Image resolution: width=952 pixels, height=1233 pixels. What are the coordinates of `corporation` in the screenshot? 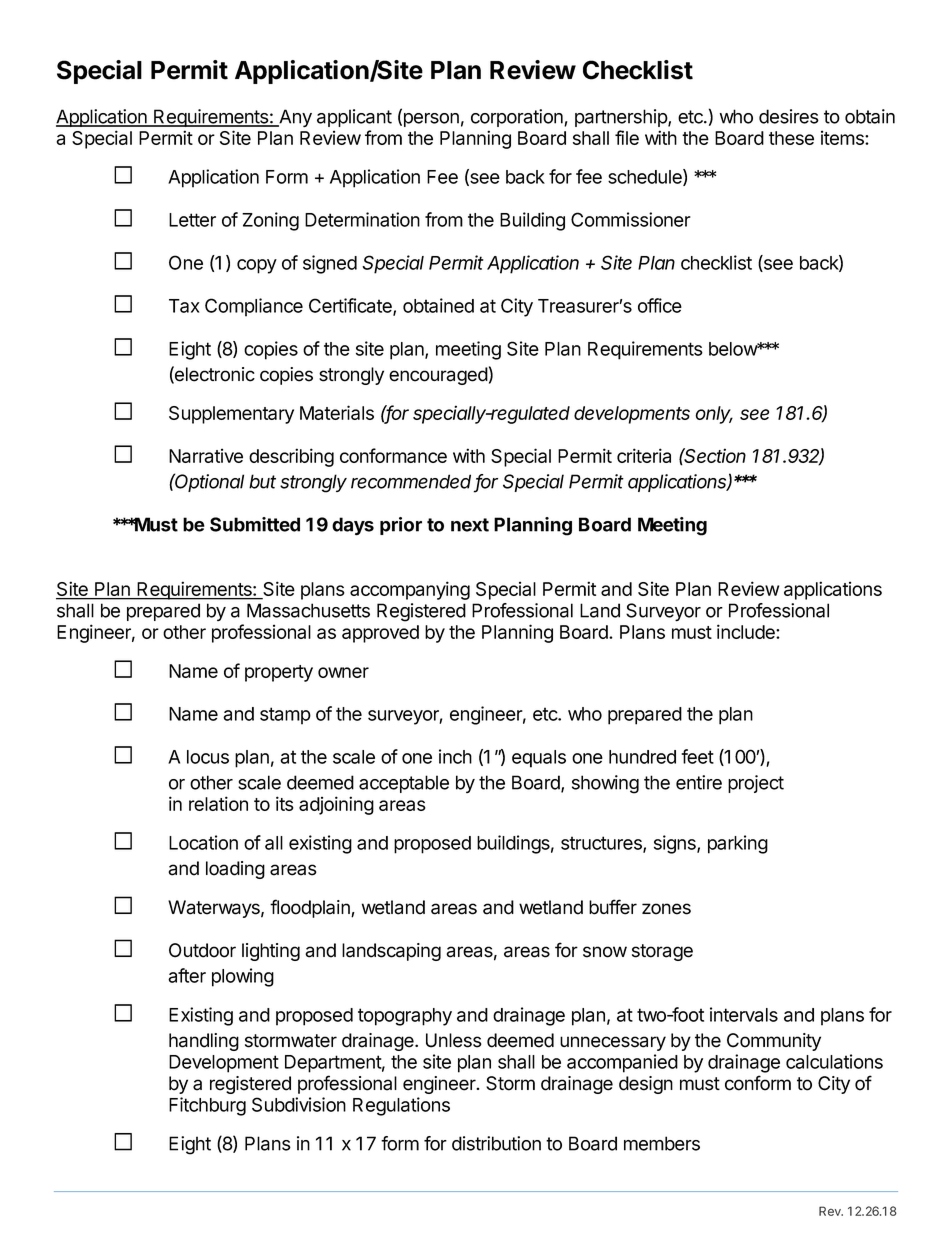 It's located at (518, 118).
